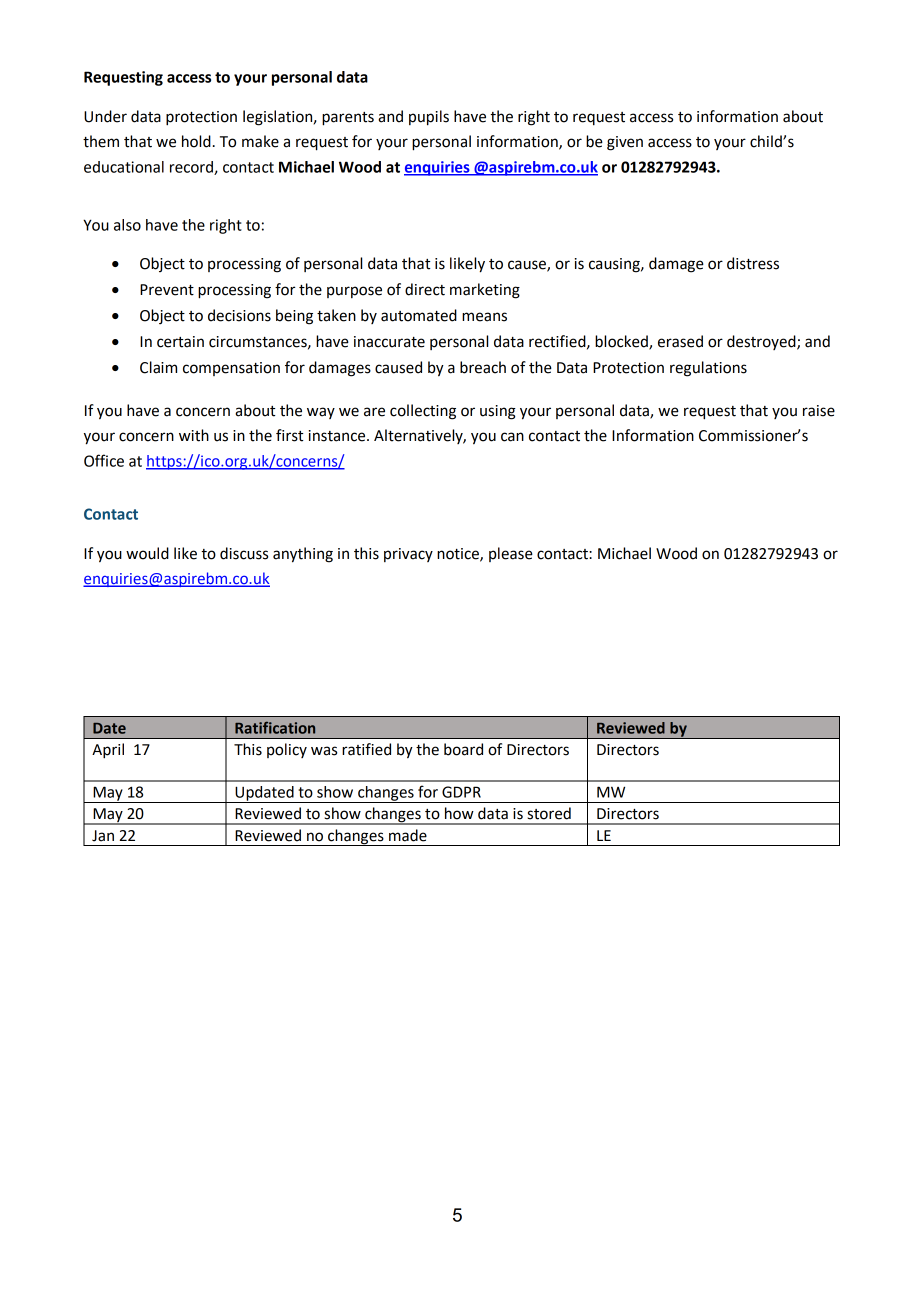 This page has width=924, height=1308. Describe the element at coordinates (511, 554) in the page. I see `please` at that location.
